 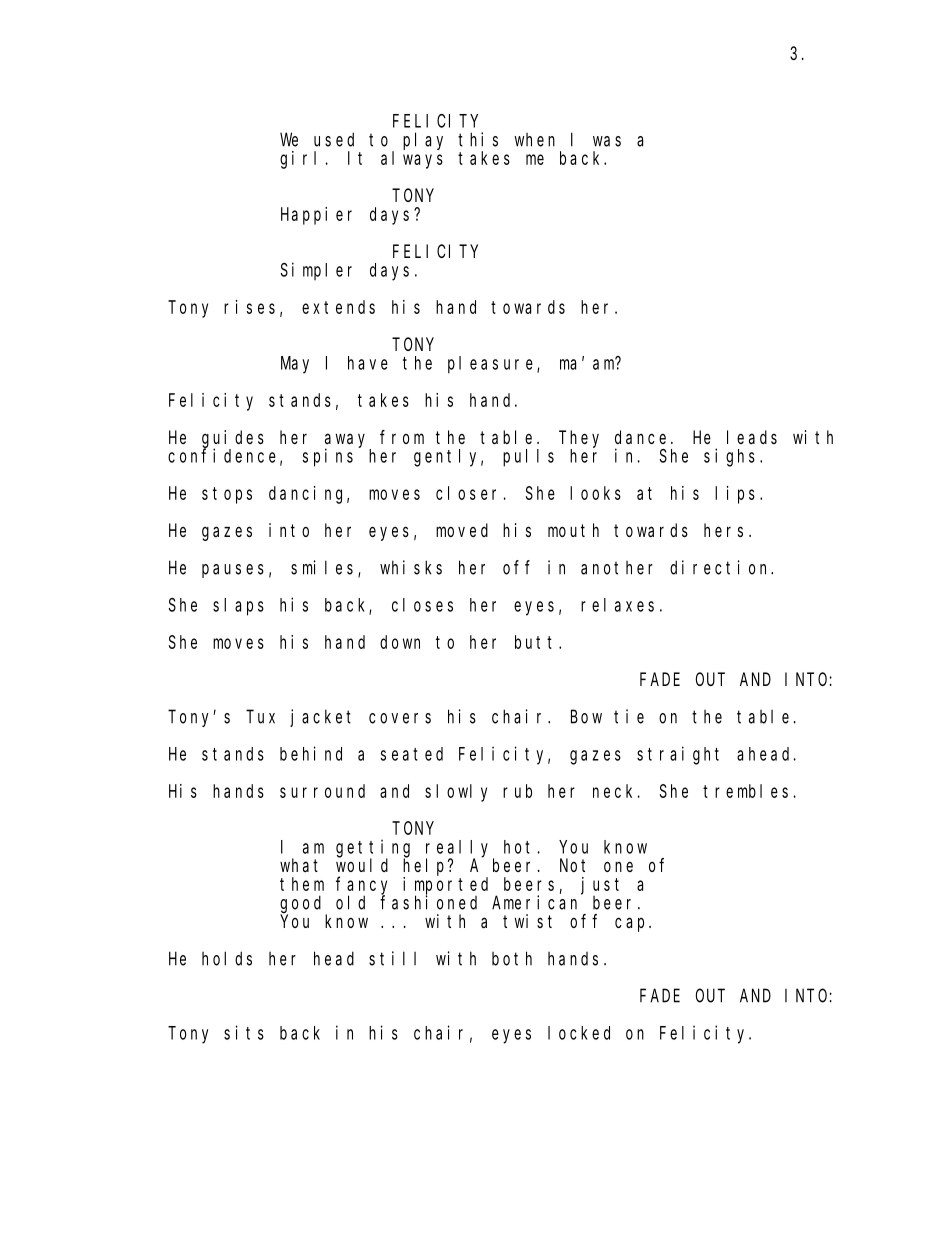 What do you see at coordinates (295, 365) in the screenshot?
I see `May` at bounding box center [295, 365].
